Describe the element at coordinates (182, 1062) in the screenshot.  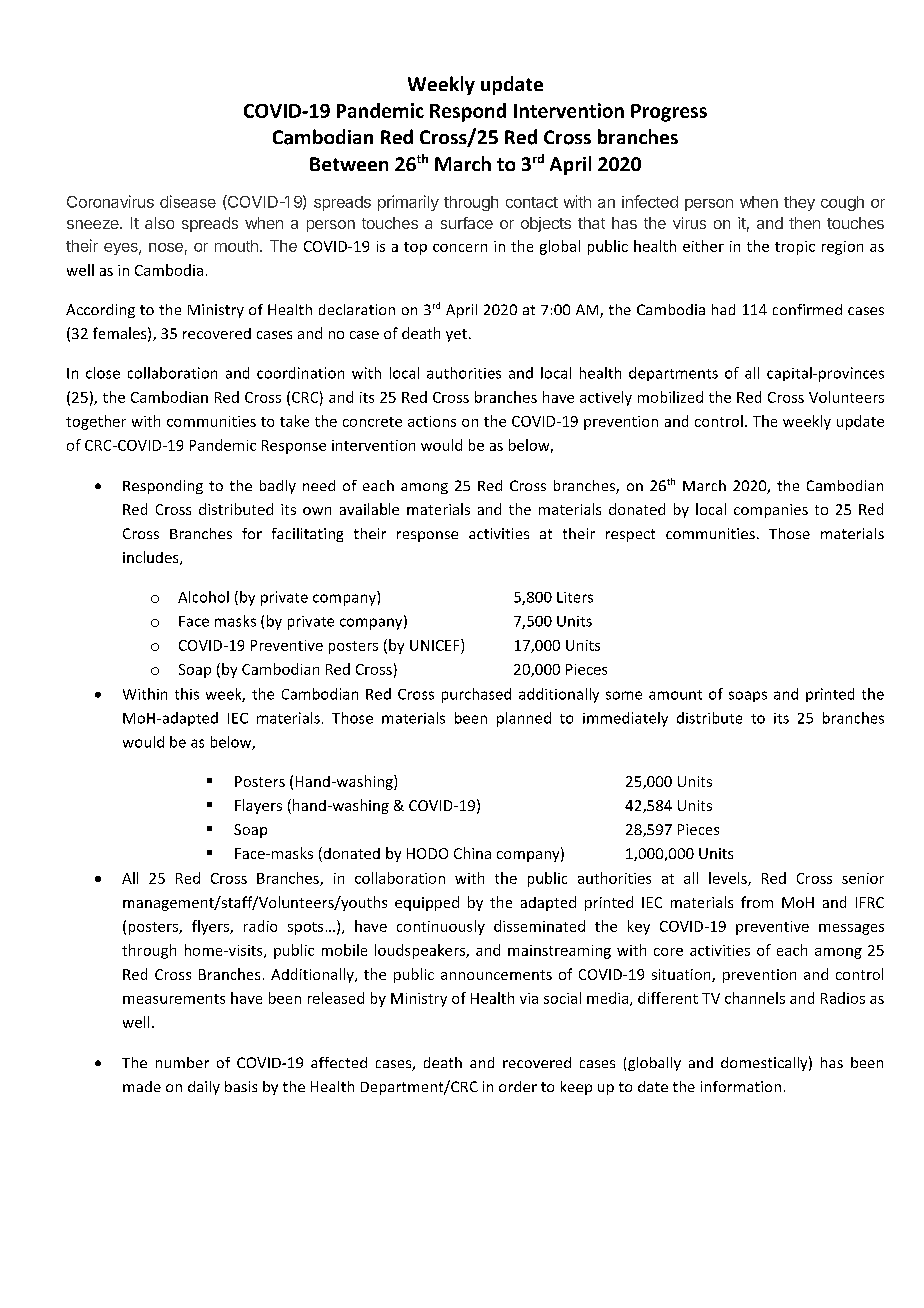
I see `number` at that location.
